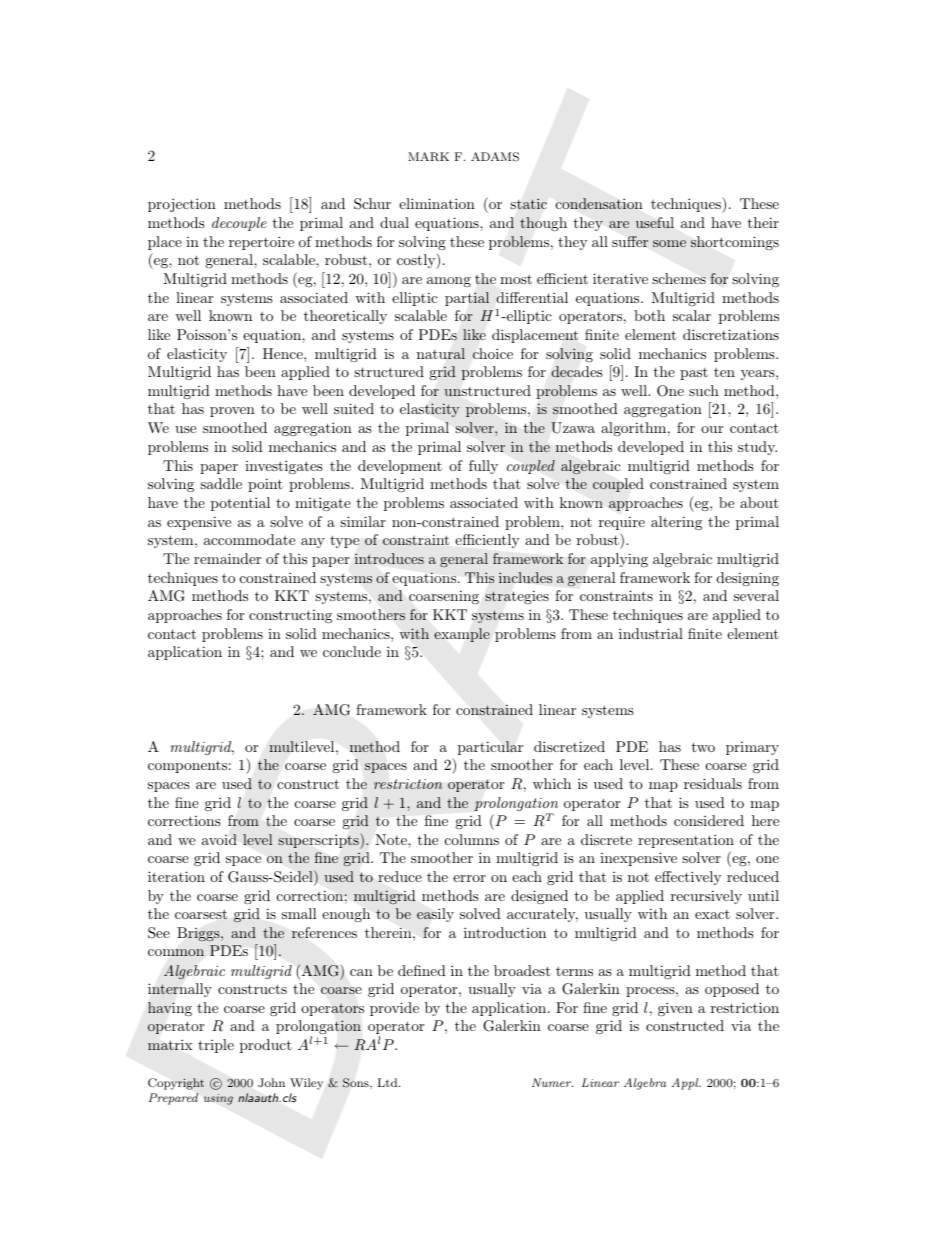 The width and height of the screenshot is (952, 1233). Describe the element at coordinates (469, 878) in the screenshot. I see `error` at that location.
